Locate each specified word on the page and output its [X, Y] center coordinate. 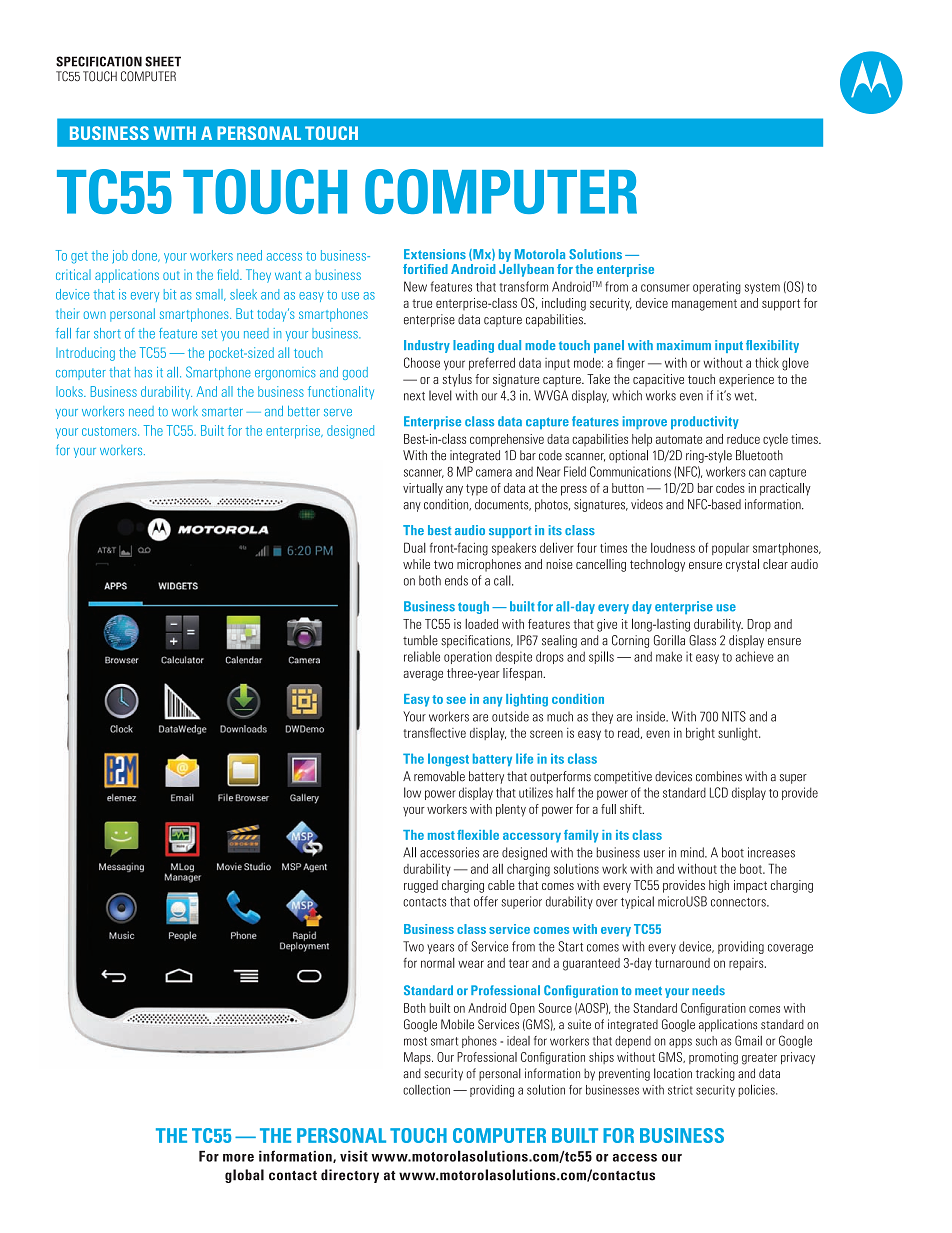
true [422, 303]
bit [170, 294]
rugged [421, 886]
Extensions [435, 254]
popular [730, 549]
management [704, 305]
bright [700, 734]
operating [717, 287]
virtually [423, 489]
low [412, 792]
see [456, 700]
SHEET [163, 61]
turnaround [682, 963]
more [238, 1158]
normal [438, 963]
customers [110, 431]
